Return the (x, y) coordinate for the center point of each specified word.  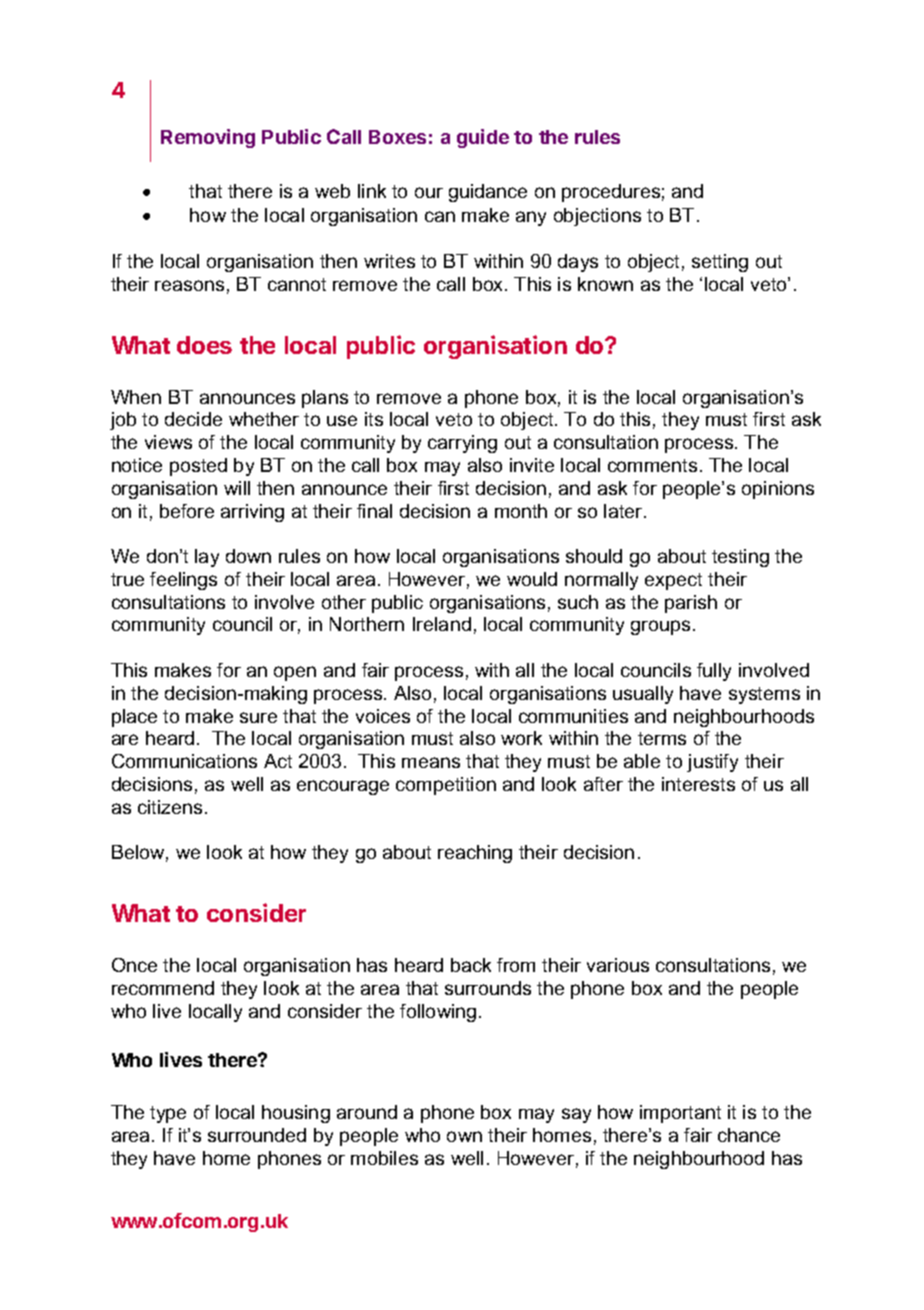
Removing (208, 138)
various (618, 965)
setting (720, 263)
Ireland (442, 624)
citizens (170, 807)
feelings (183, 581)
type (168, 1114)
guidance (488, 193)
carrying (462, 444)
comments (652, 465)
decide (193, 419)
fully (714, 672)
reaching (475, 854)
